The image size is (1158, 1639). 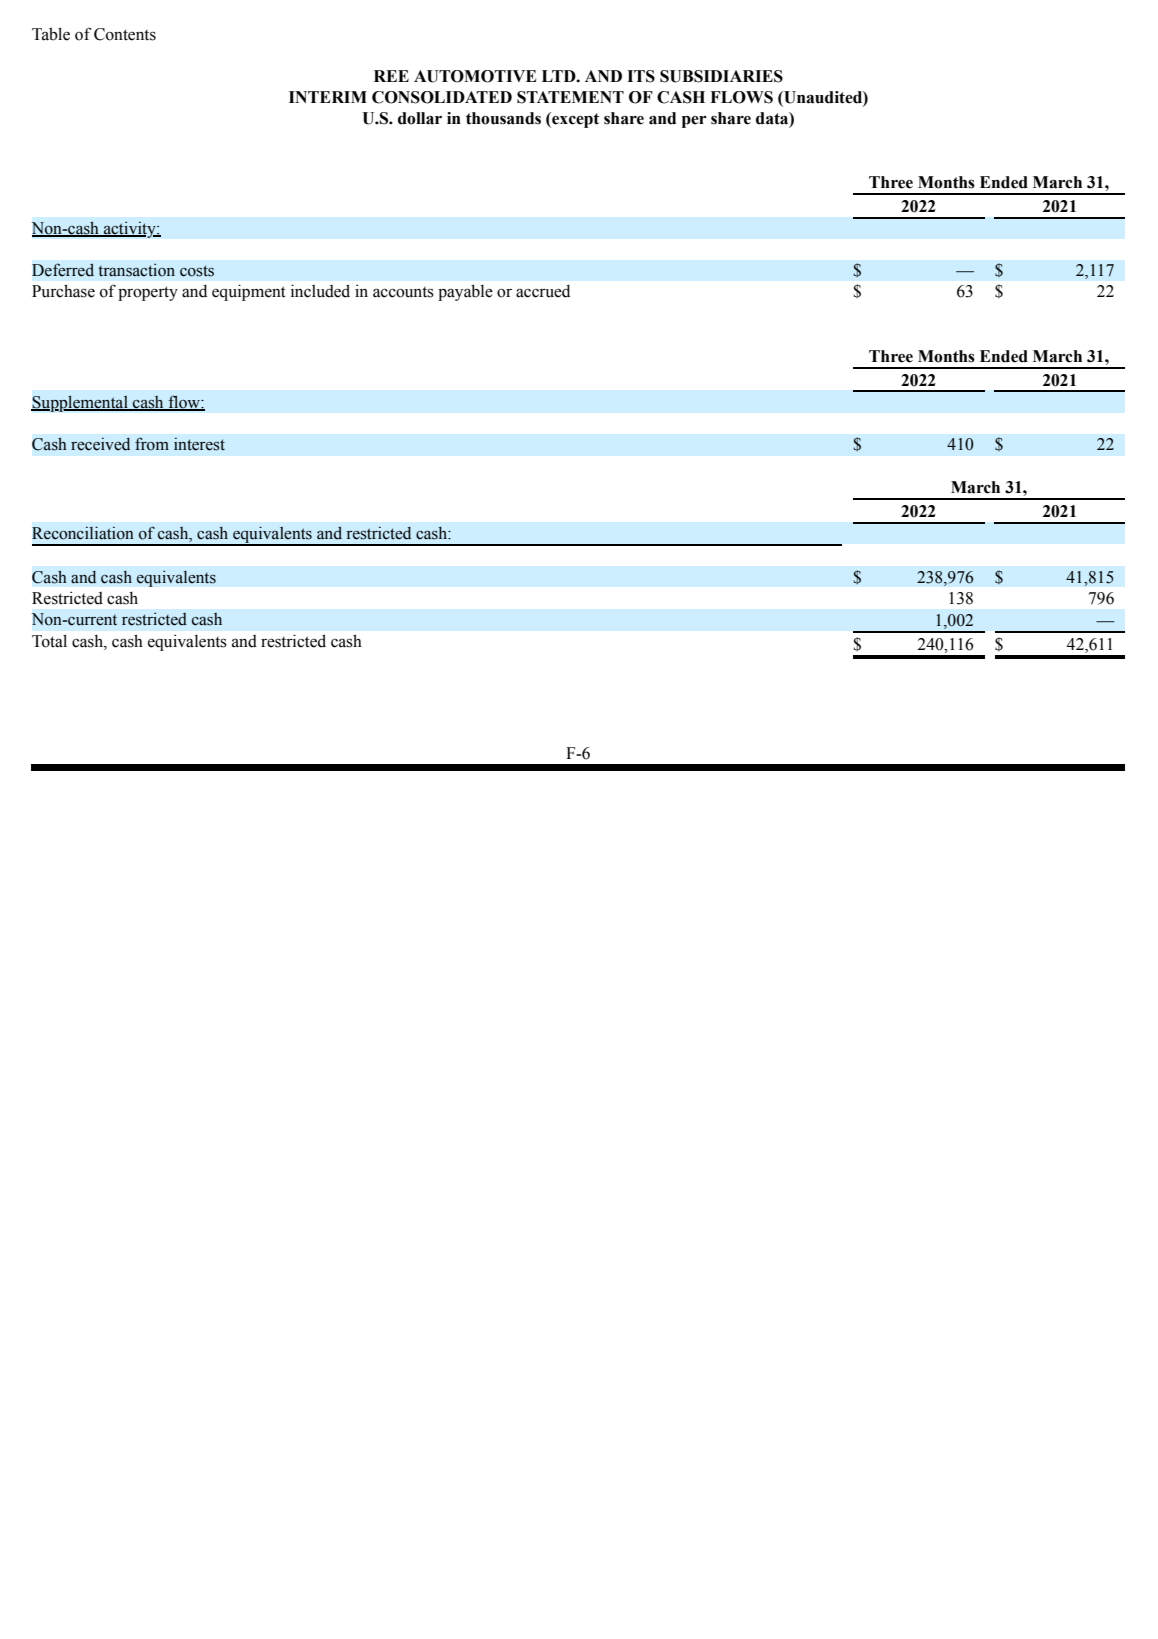 What do you see at coordinates (83, 533) in the page?
I see `Reconciliation` at bounding box center [83, 533].
